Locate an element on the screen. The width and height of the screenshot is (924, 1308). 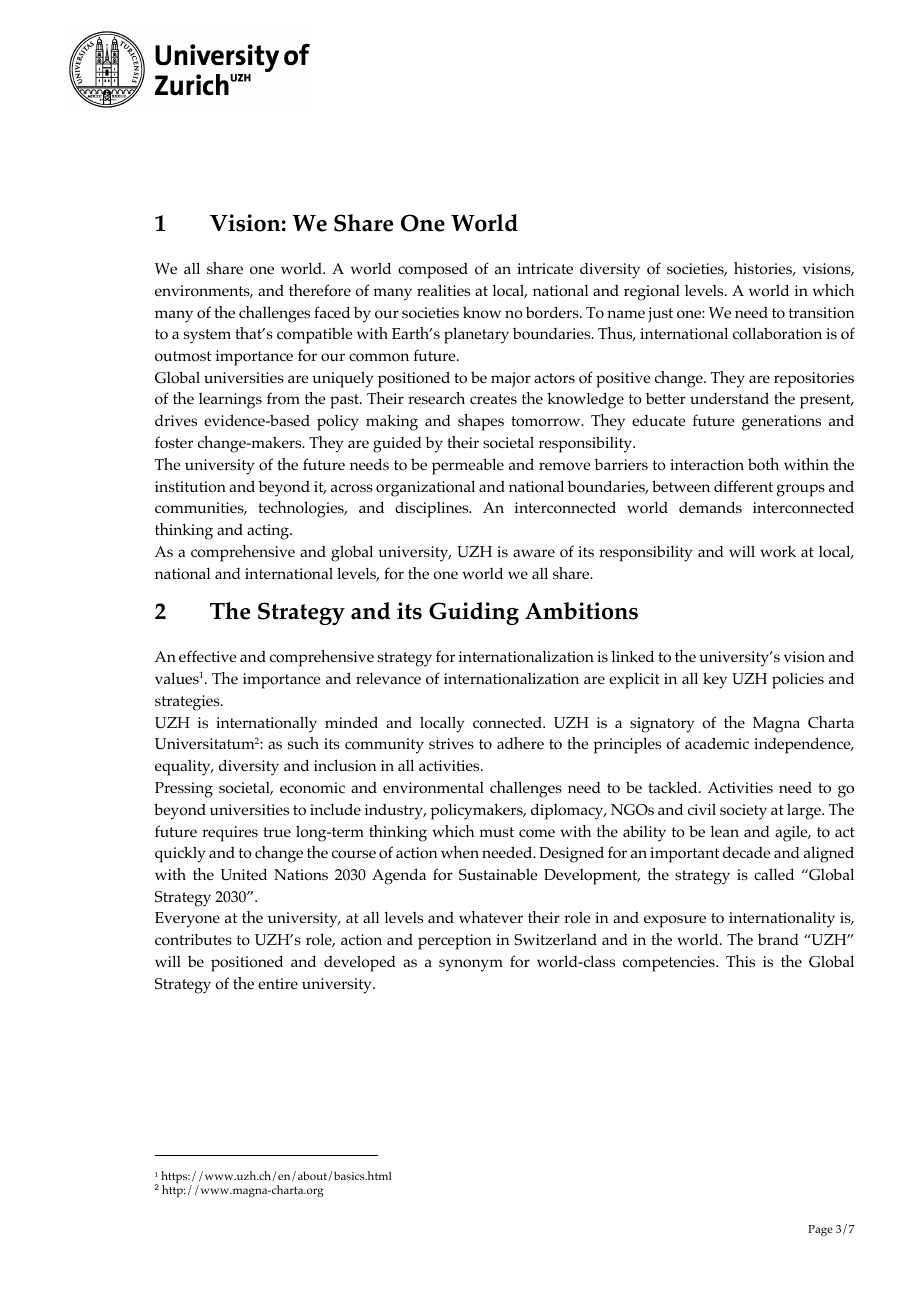
collaboration is located at coordinates (777, 333).
